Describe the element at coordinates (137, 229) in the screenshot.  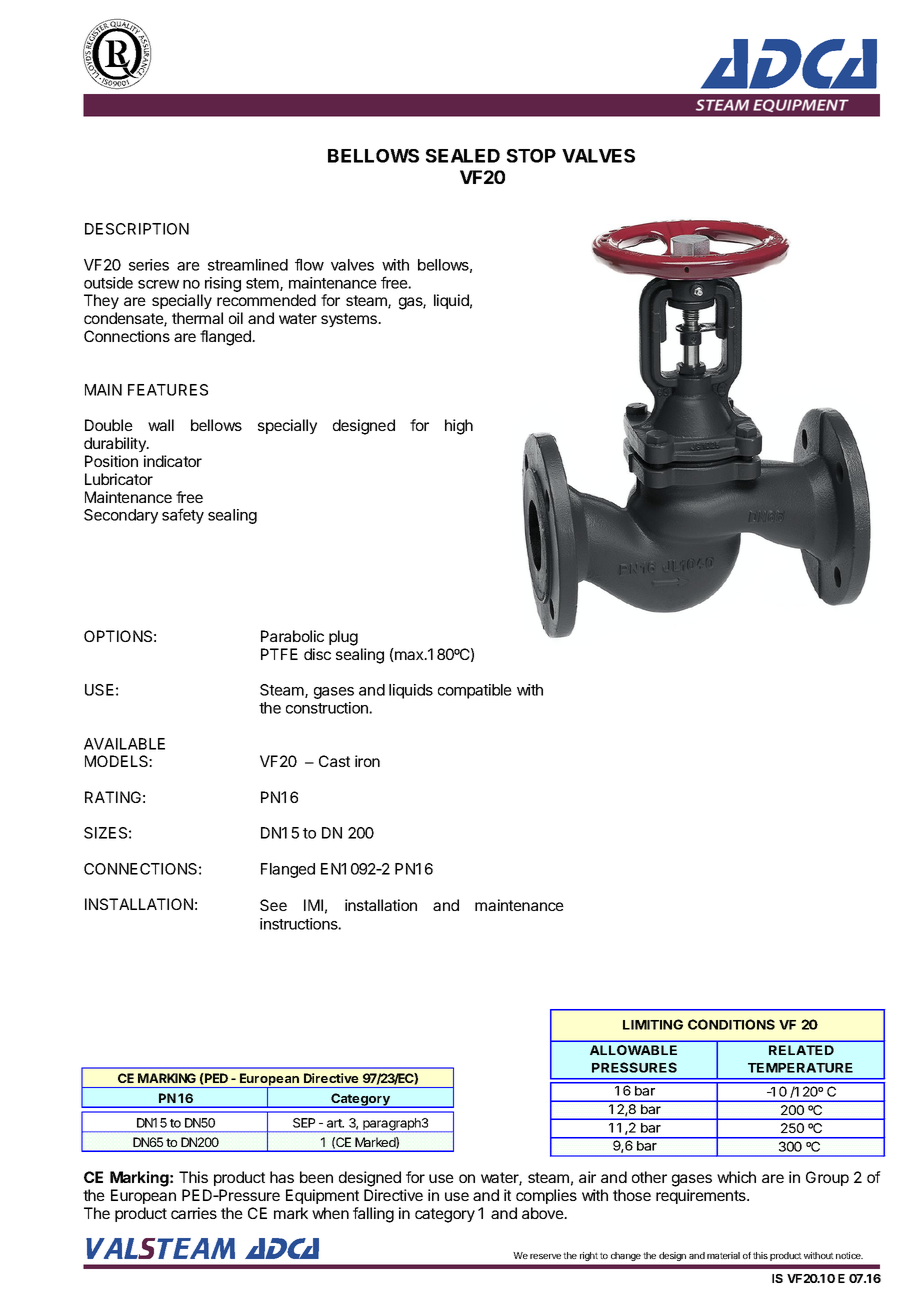
I see `DESCRIPTION` at that location.
